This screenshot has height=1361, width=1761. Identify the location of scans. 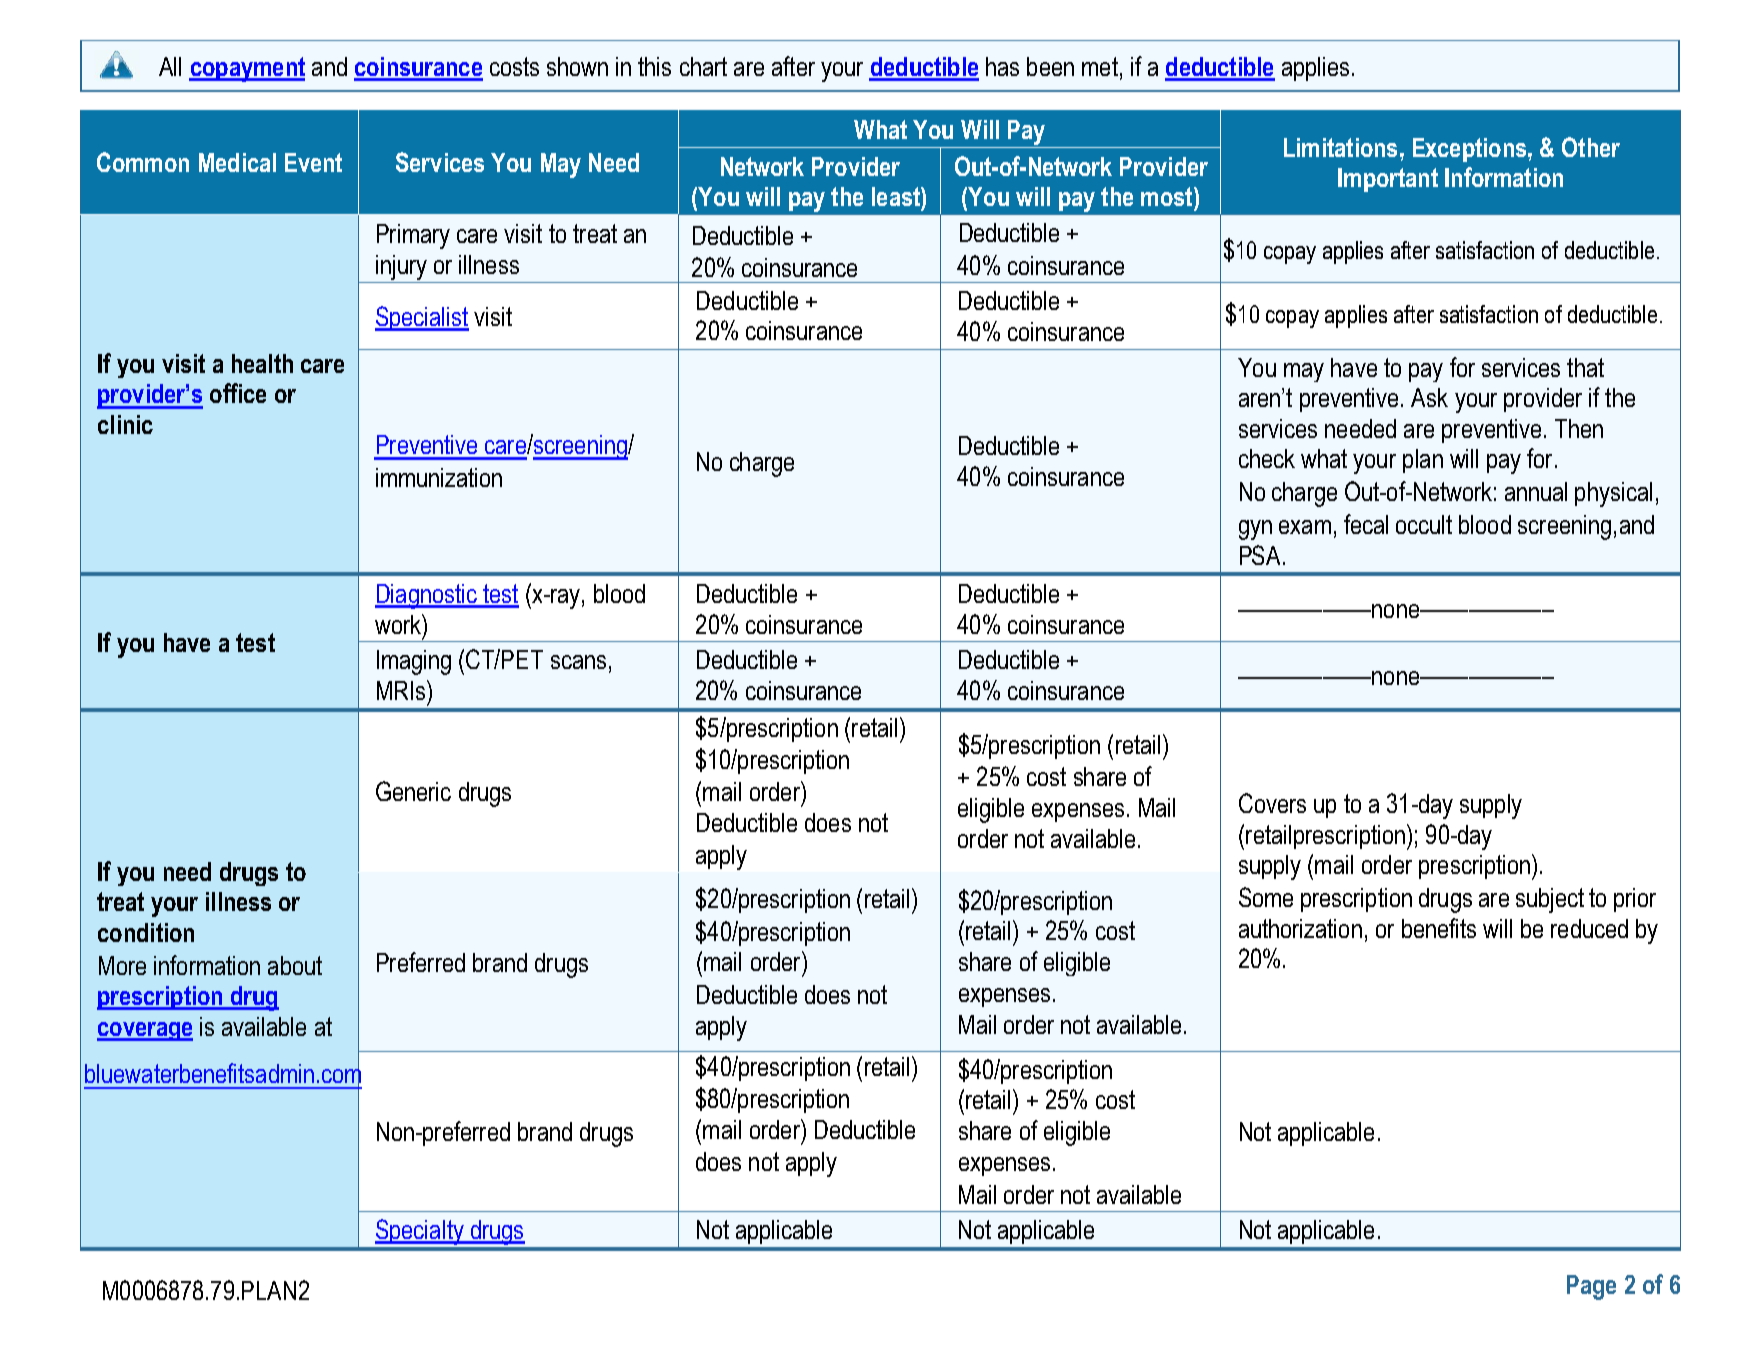
(578, 662).
